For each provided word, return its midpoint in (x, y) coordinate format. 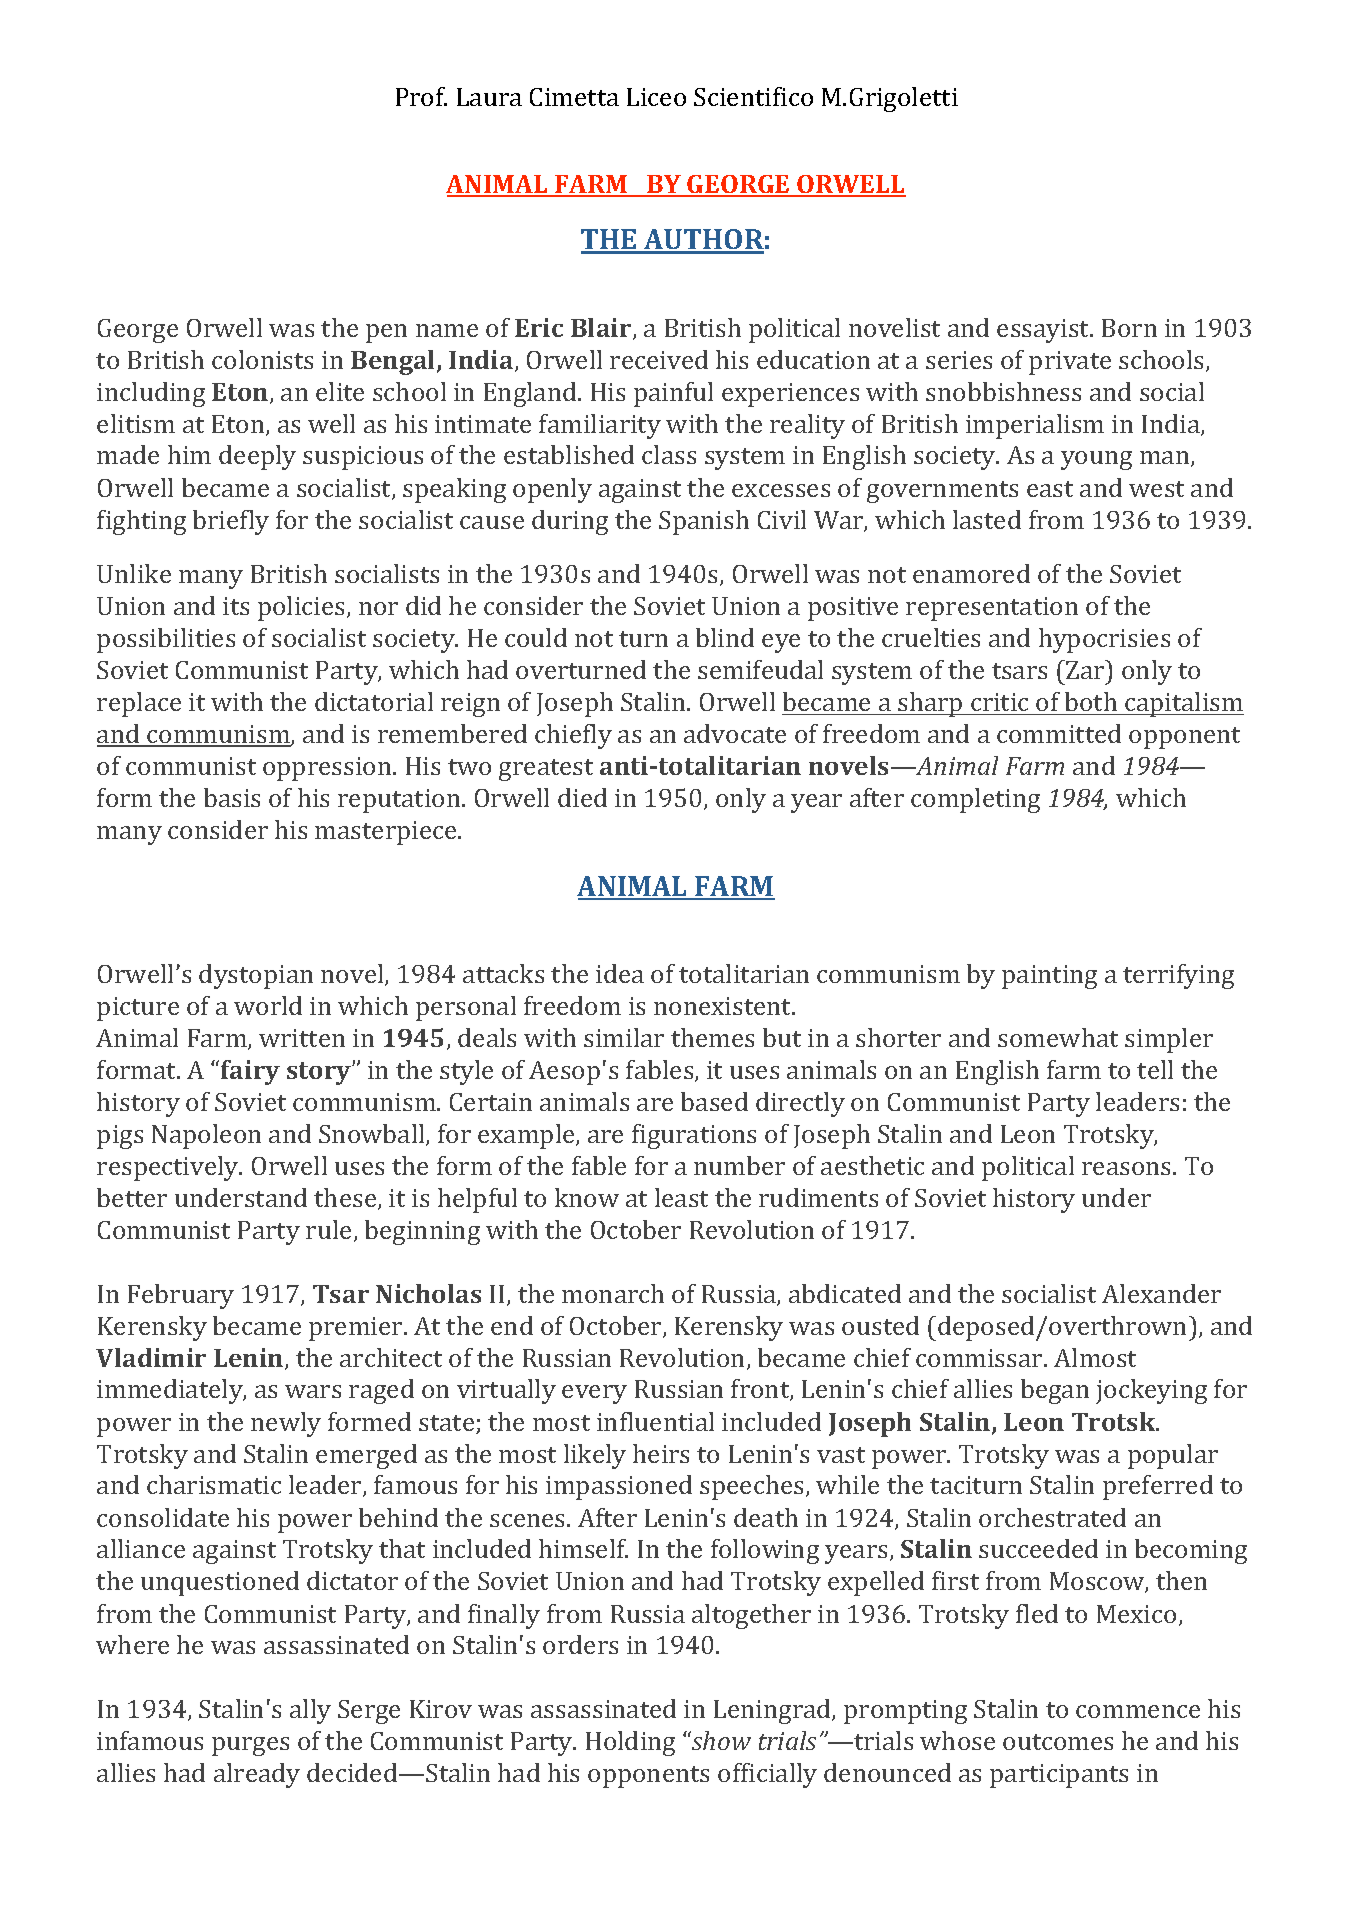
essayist (1044, 331)
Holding (630, 1743)
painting (1049, 977)
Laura (489, 97)
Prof (421, 96)
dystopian (256, 976)
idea (620, 973)
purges (250, 1746)
